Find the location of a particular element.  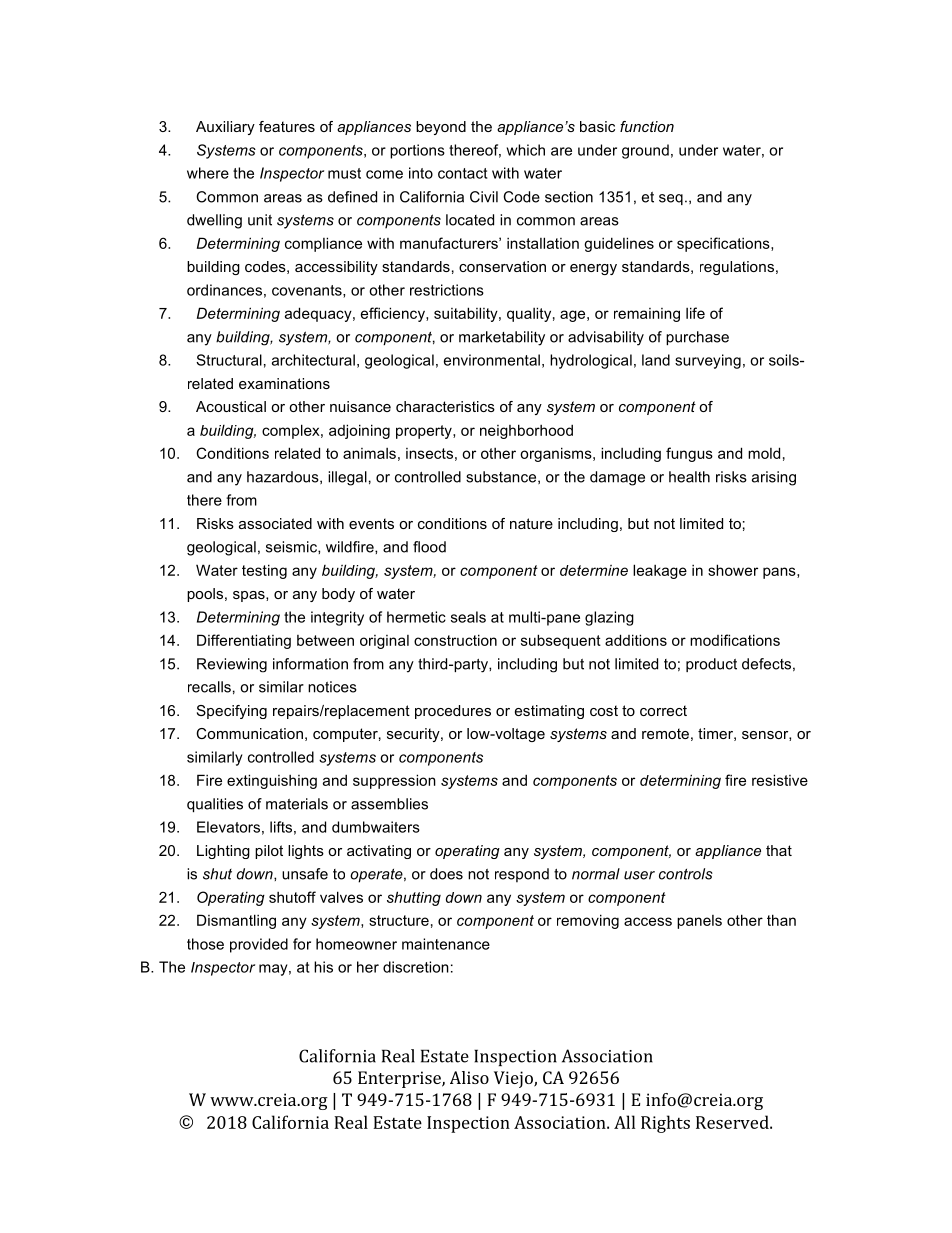

Enterprise is located at coordinates (400, 1079).
